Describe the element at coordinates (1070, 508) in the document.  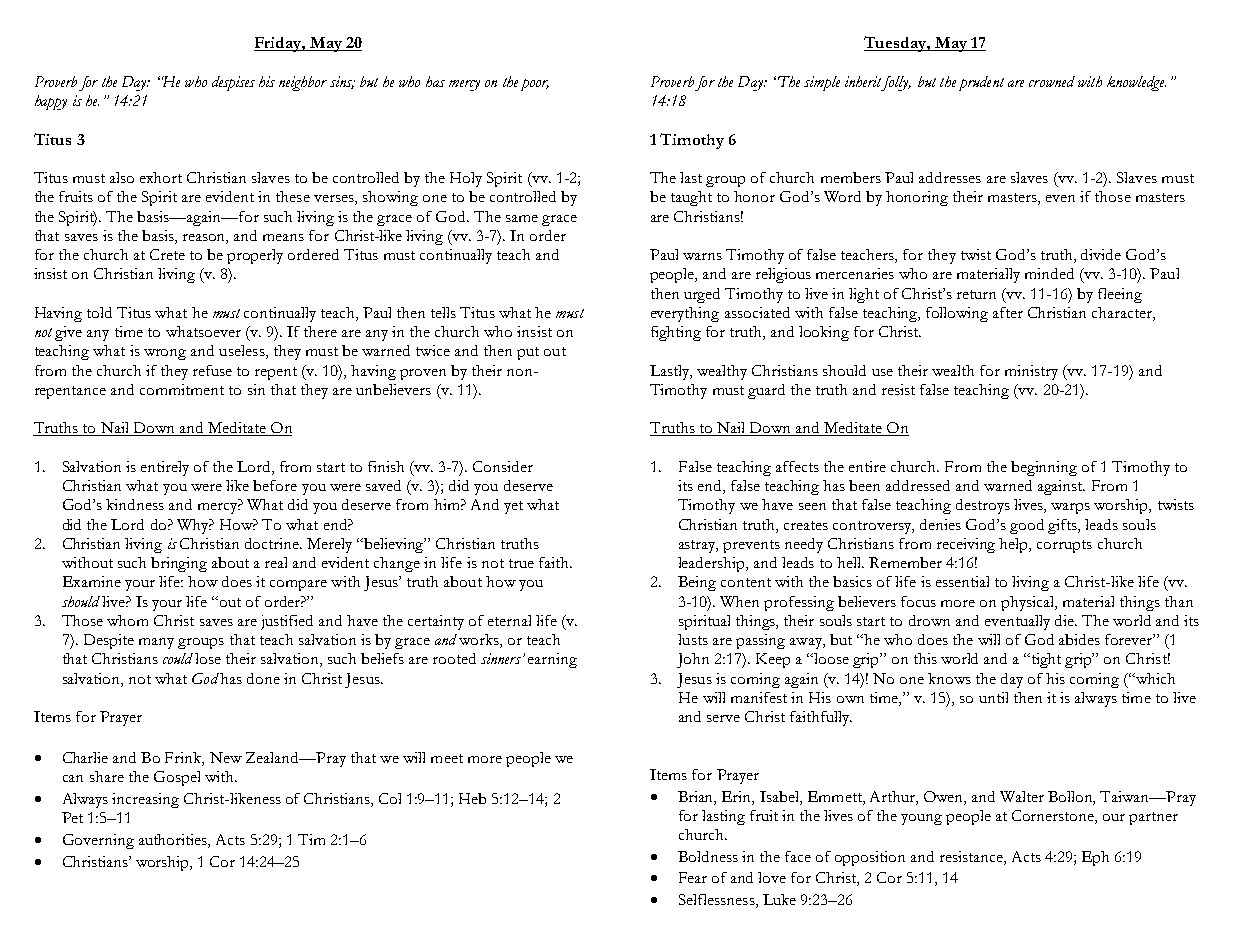
I see `warps` at that location.
